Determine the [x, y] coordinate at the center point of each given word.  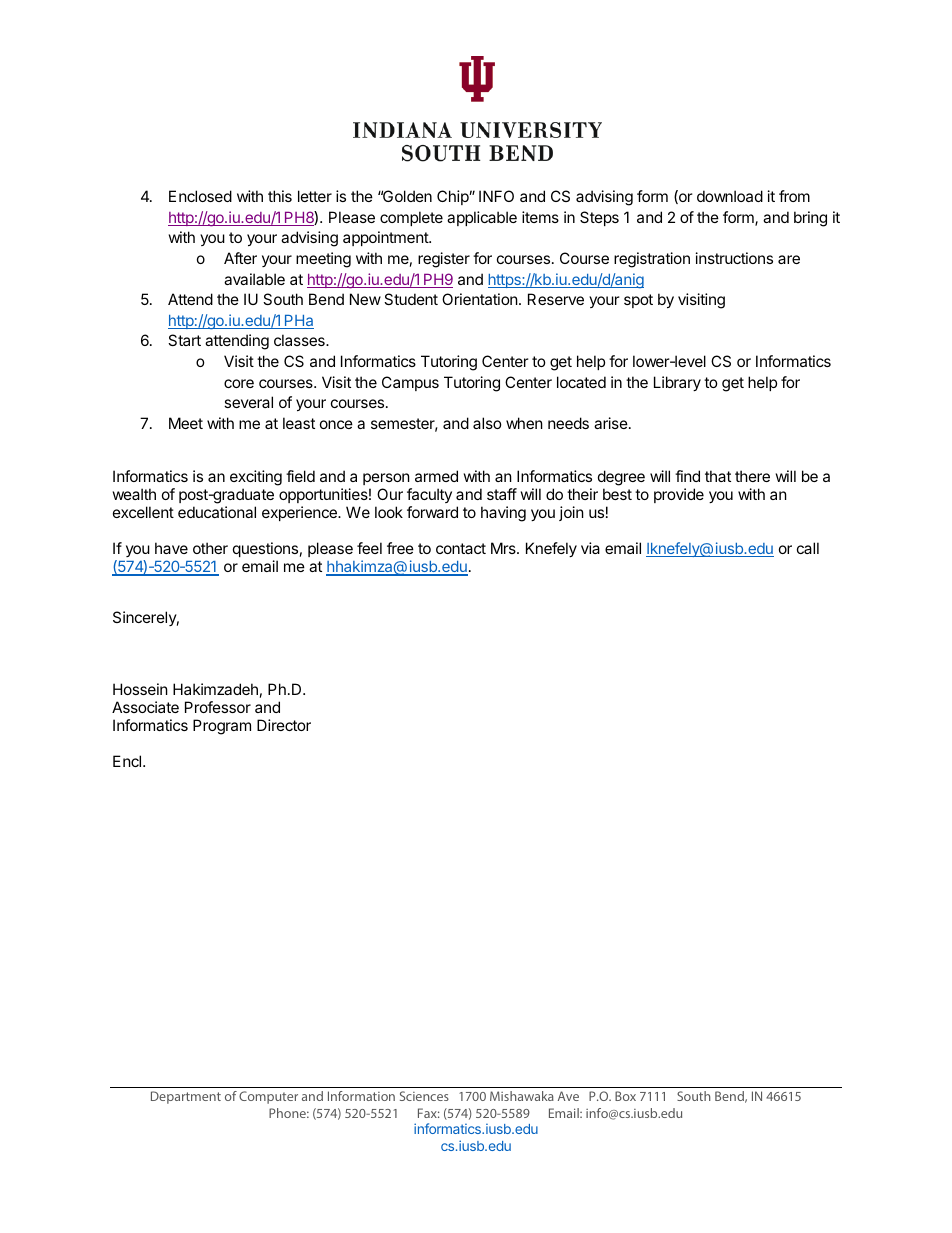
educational [217, 512]
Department [186, 1097]
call [808, 548]
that [718, 476]
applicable [482, 218]
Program [222, 727]
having [503, 514]
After [240, 258]
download [730, 196]
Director [284, 725]
